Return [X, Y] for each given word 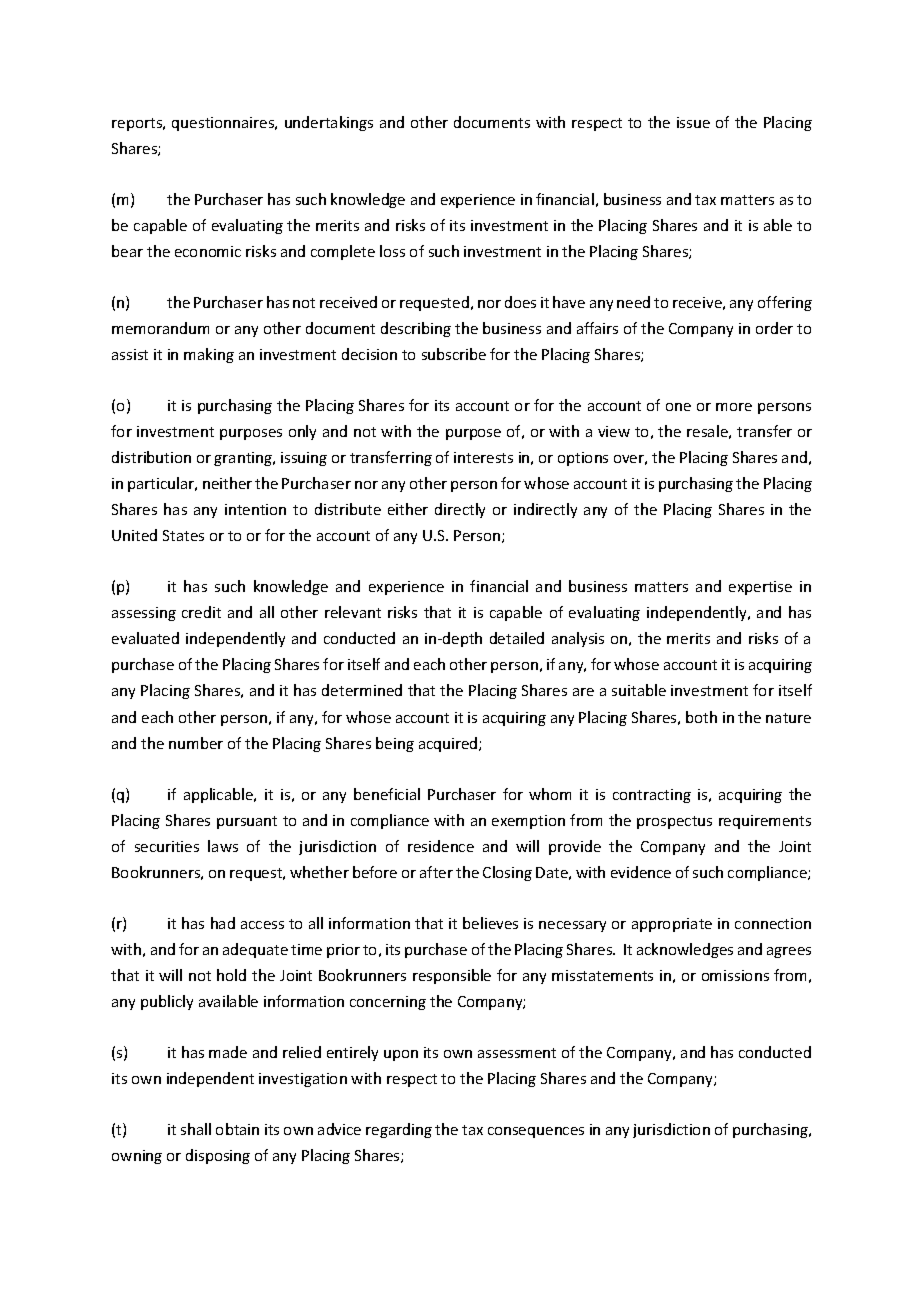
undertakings [329, 123]
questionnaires [224, 124]
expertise [760, 588]
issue [693, 122]
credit [201, 612]
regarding [399, 1130]
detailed [517, 638]
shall [196, 1129]
